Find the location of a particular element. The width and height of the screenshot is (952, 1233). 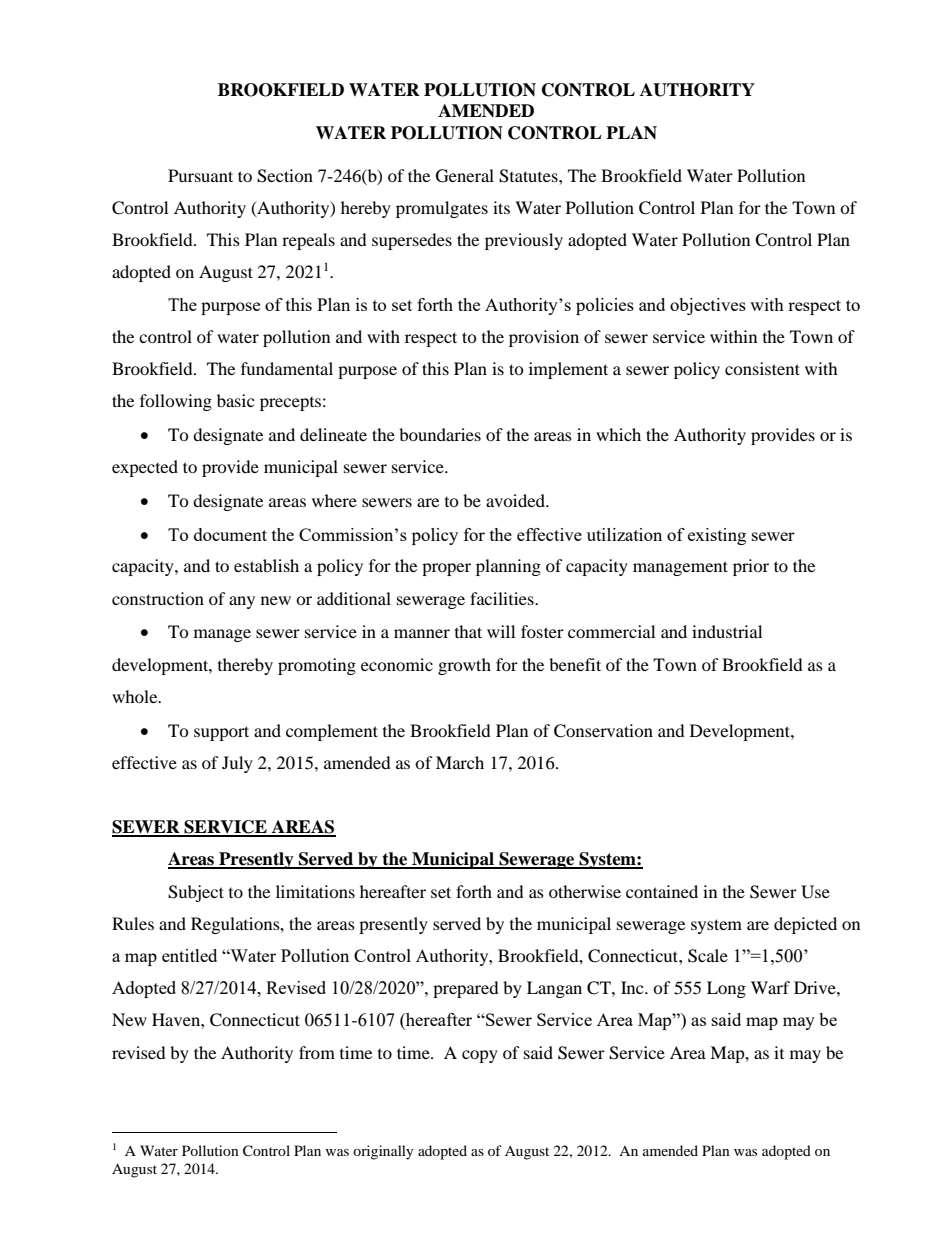

consistent is located at coordinates (762, 368).
